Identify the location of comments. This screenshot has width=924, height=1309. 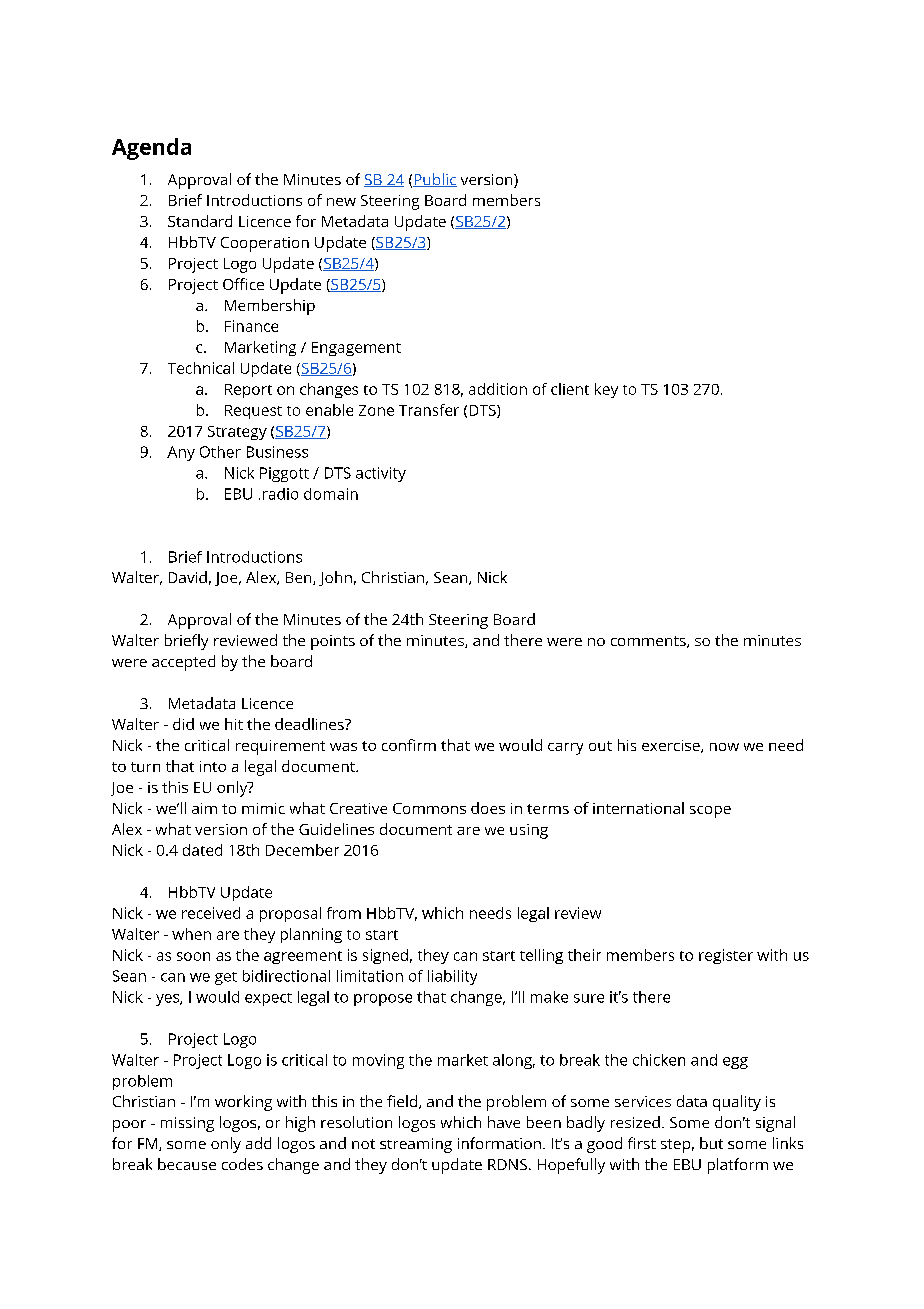
(649, 642).
